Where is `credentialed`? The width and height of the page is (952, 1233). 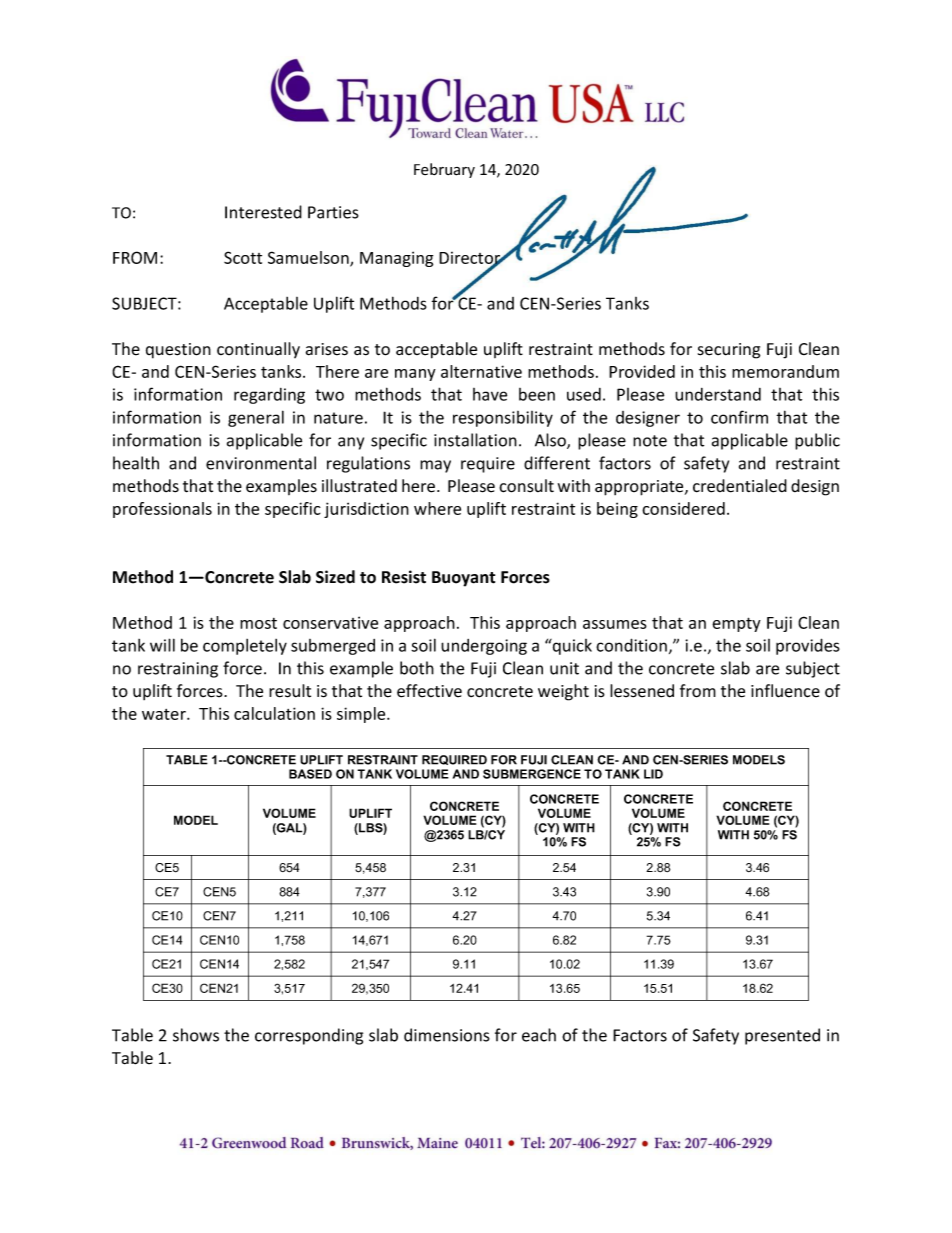
credentialed is located at coordinates (740, 486).
